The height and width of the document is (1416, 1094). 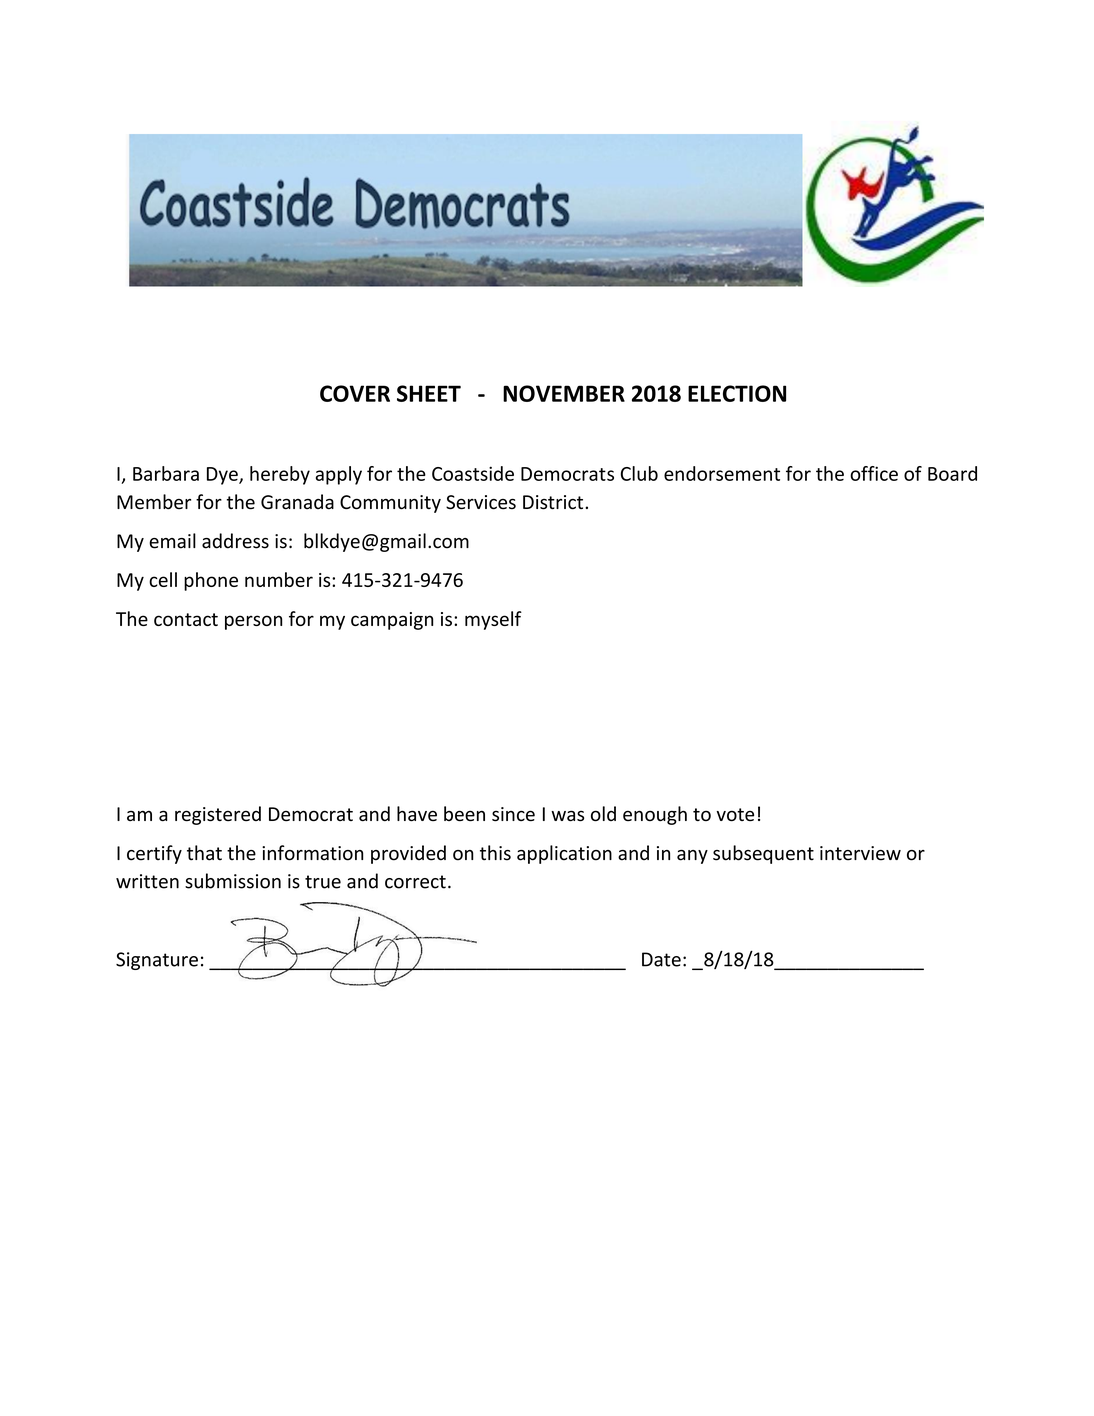 What do you see at coordinates (737, 393) in the document?
I see `ELECTION` at bounding box center [737, 393].
